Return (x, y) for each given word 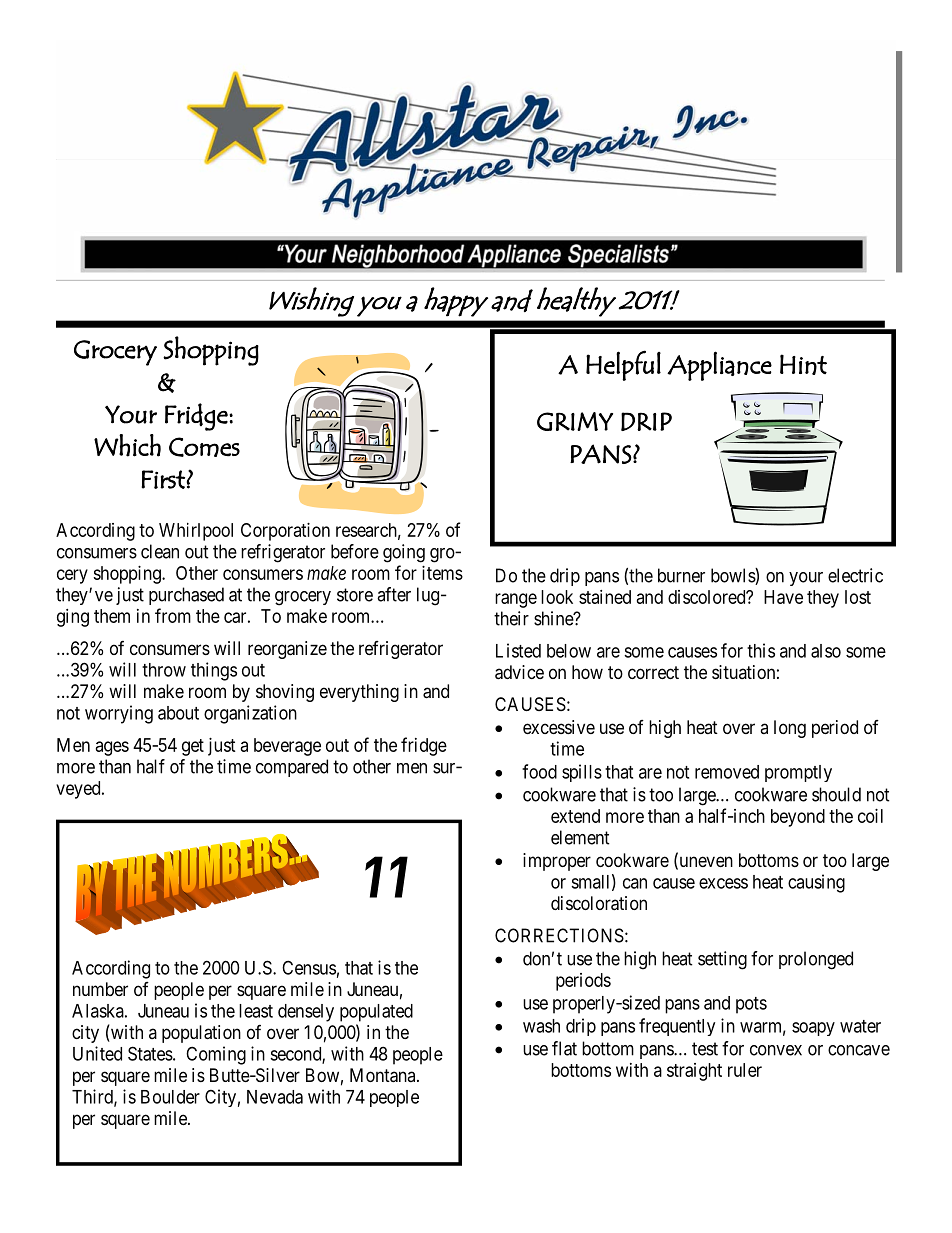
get (193, 747)
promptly (798, 773)
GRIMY (575, 421)
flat (564, 1048)
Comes (204, 447)
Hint (803, 364)
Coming (216, 1055)
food (539, 771)
